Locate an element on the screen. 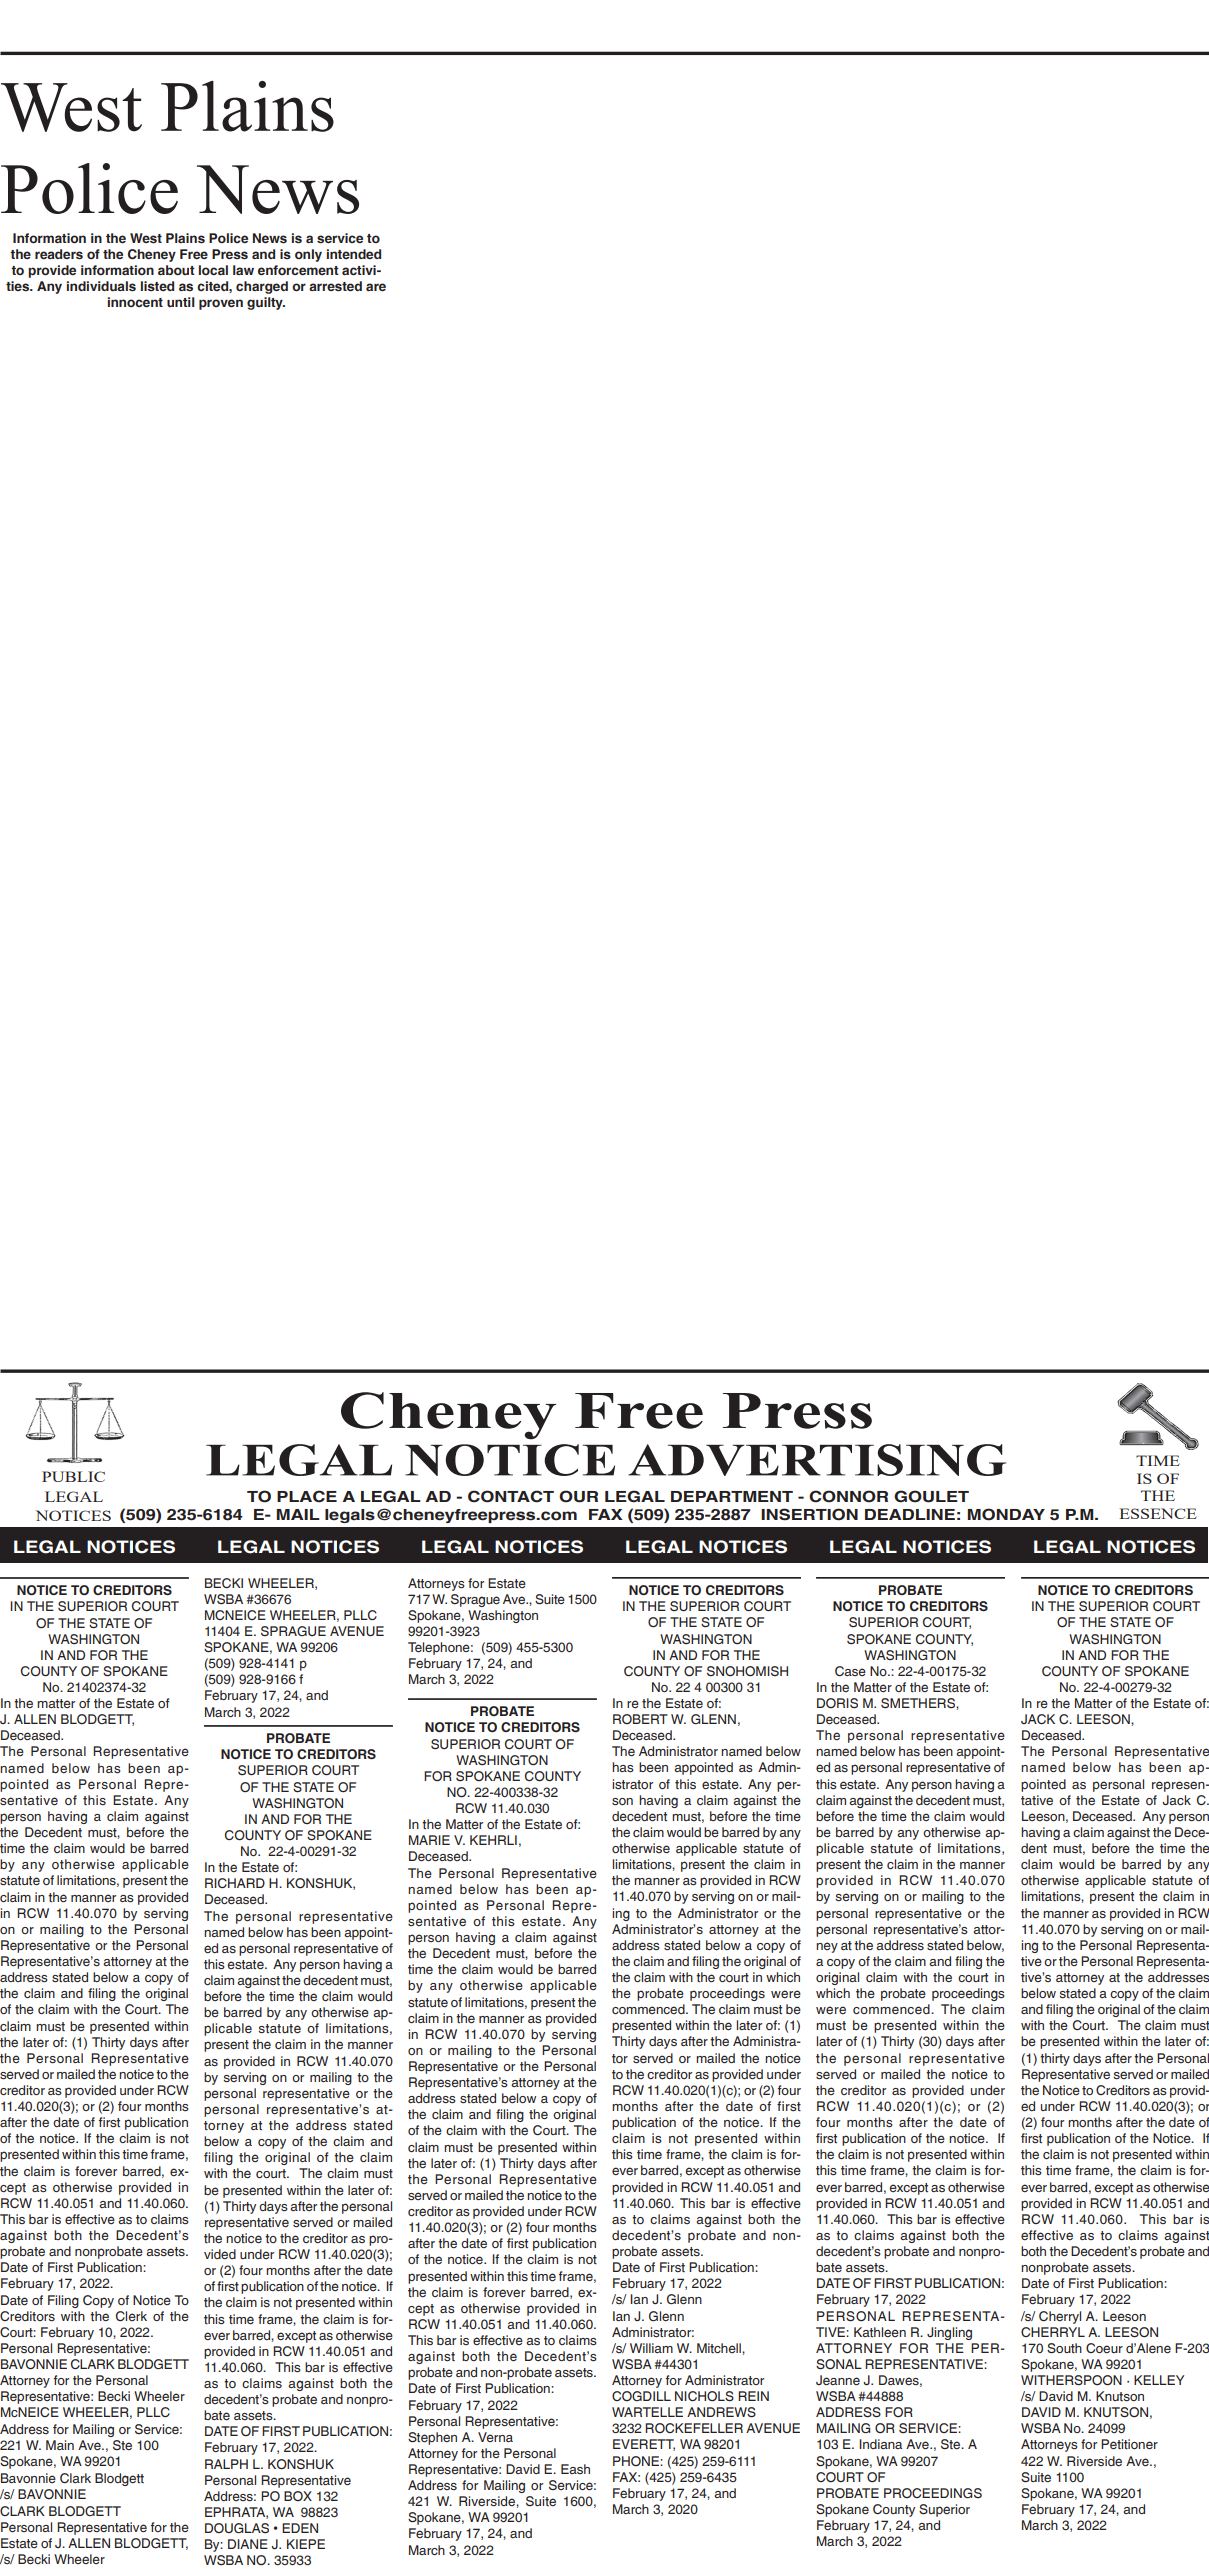 The height and width of the screenshot is (2569, 1209). MONDAY is located at coordinates (1006, 1514).
